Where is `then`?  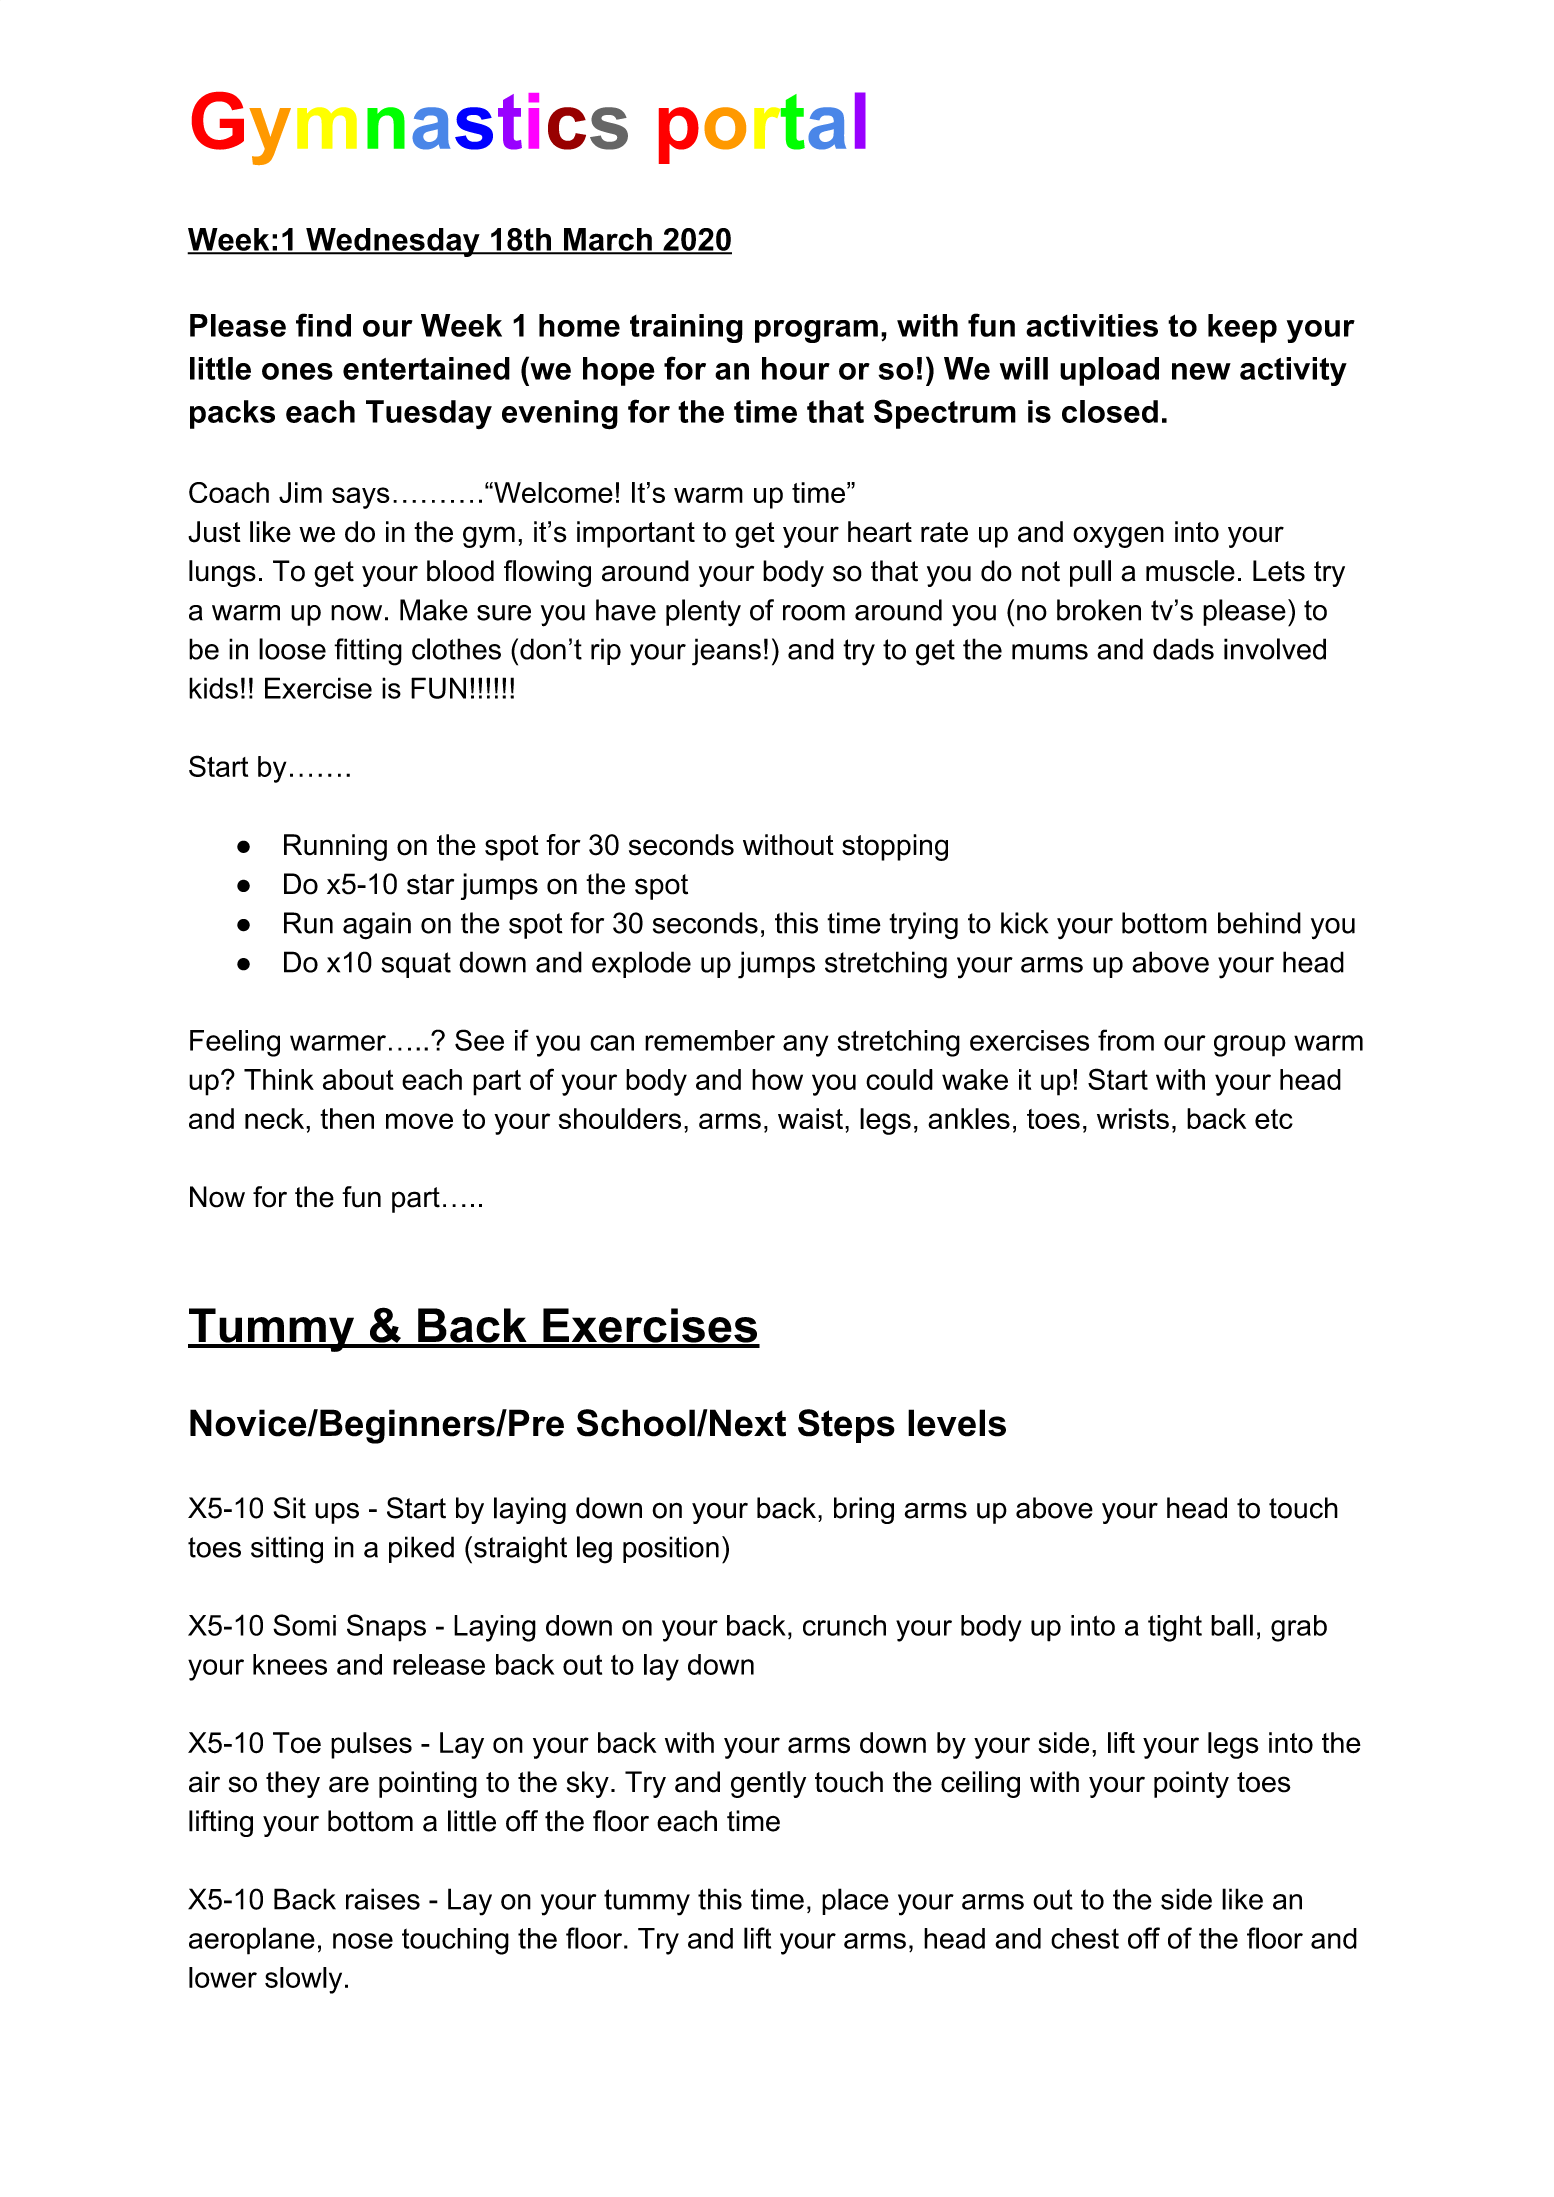 then is located at coordinates (347, 1118).
